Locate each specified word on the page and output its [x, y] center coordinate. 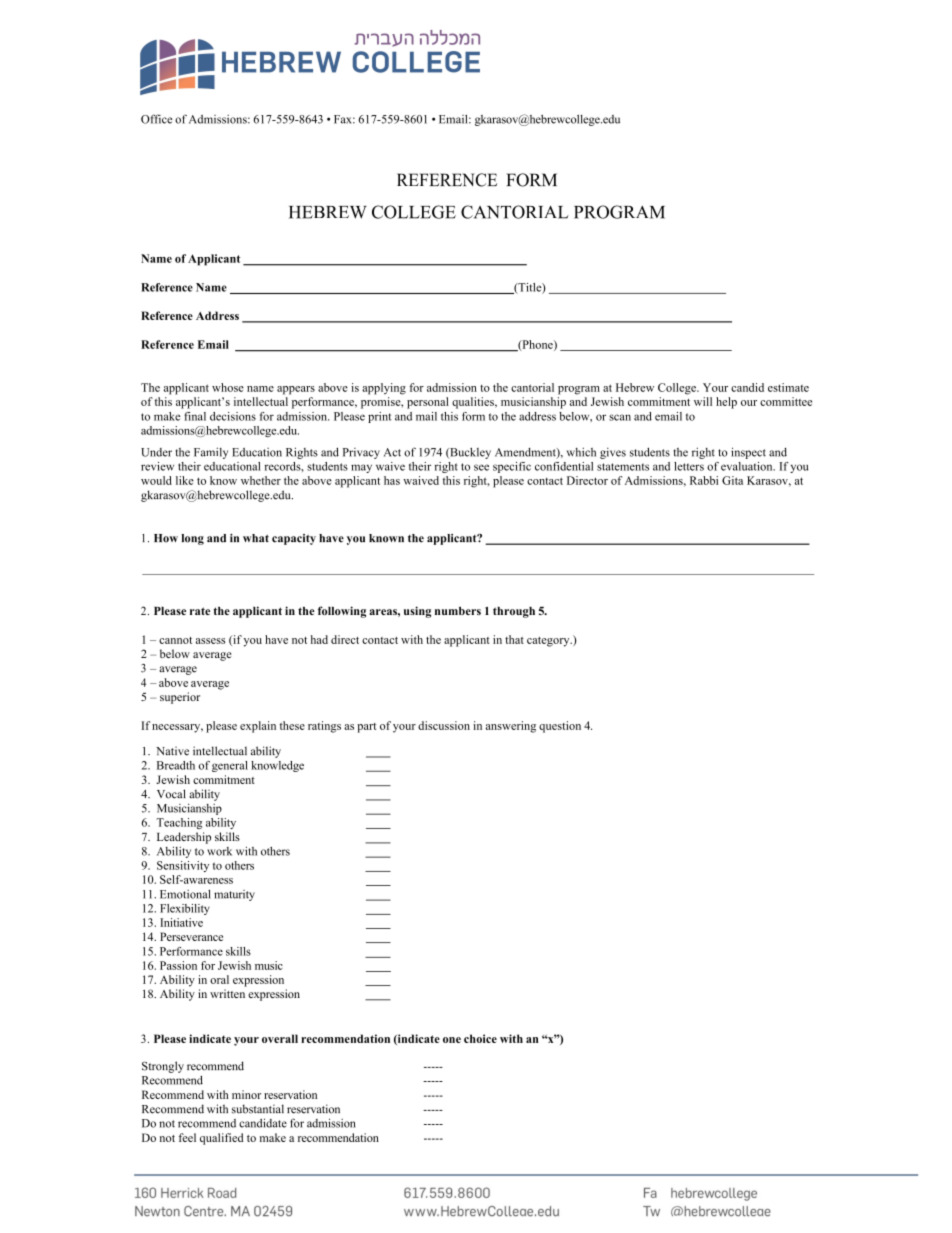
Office [156, 119]
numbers [458, 611]
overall [280, 1038]
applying [384, 389]
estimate [788, 387]
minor [246, 1094]
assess [210, 641]
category [549, 642]
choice [480, 1038]
